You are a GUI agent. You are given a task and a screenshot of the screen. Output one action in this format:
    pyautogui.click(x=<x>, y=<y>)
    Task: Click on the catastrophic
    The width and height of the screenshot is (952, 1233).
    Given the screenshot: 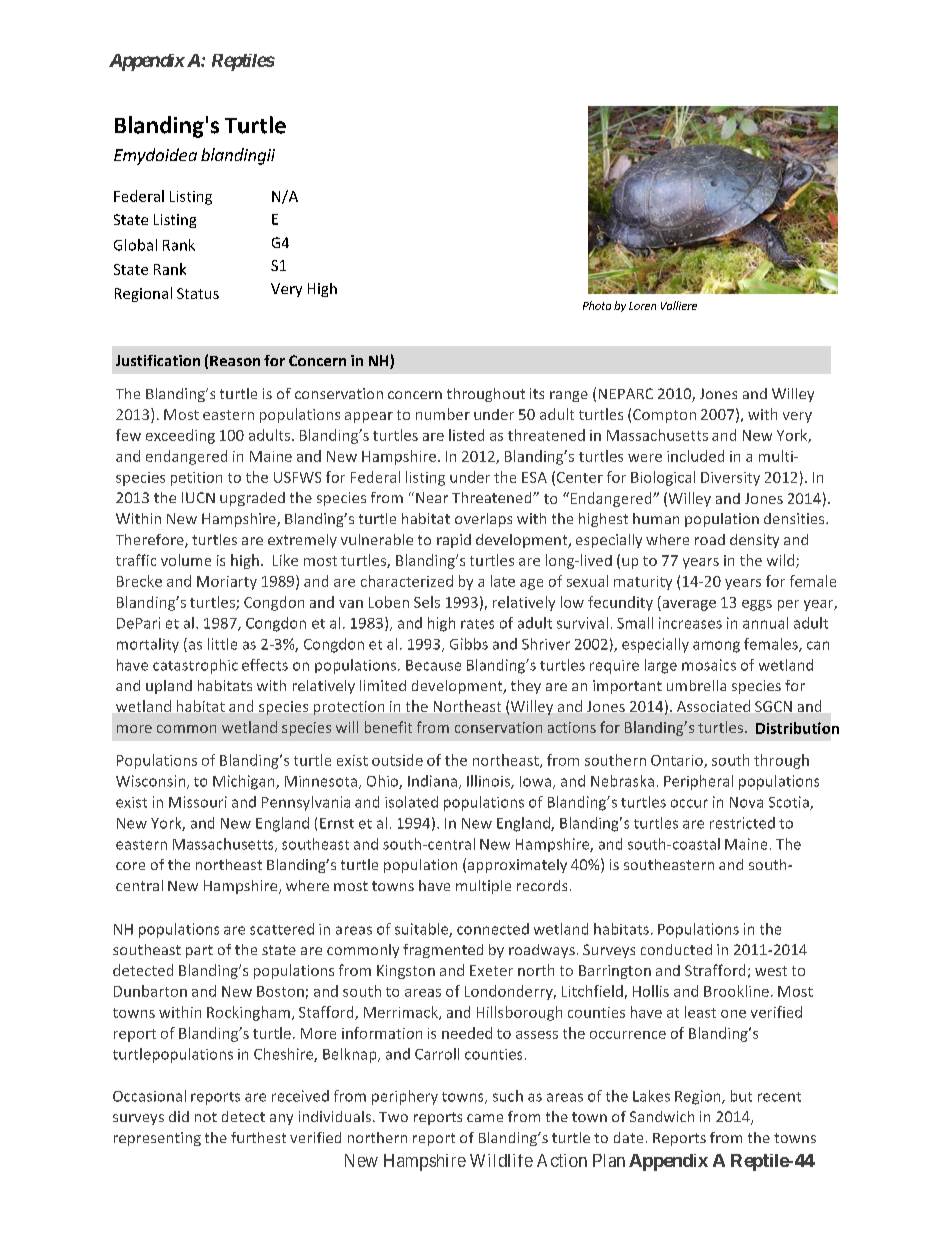 What is the action you would take?
    pyautogui.click(x=195, y=666)
